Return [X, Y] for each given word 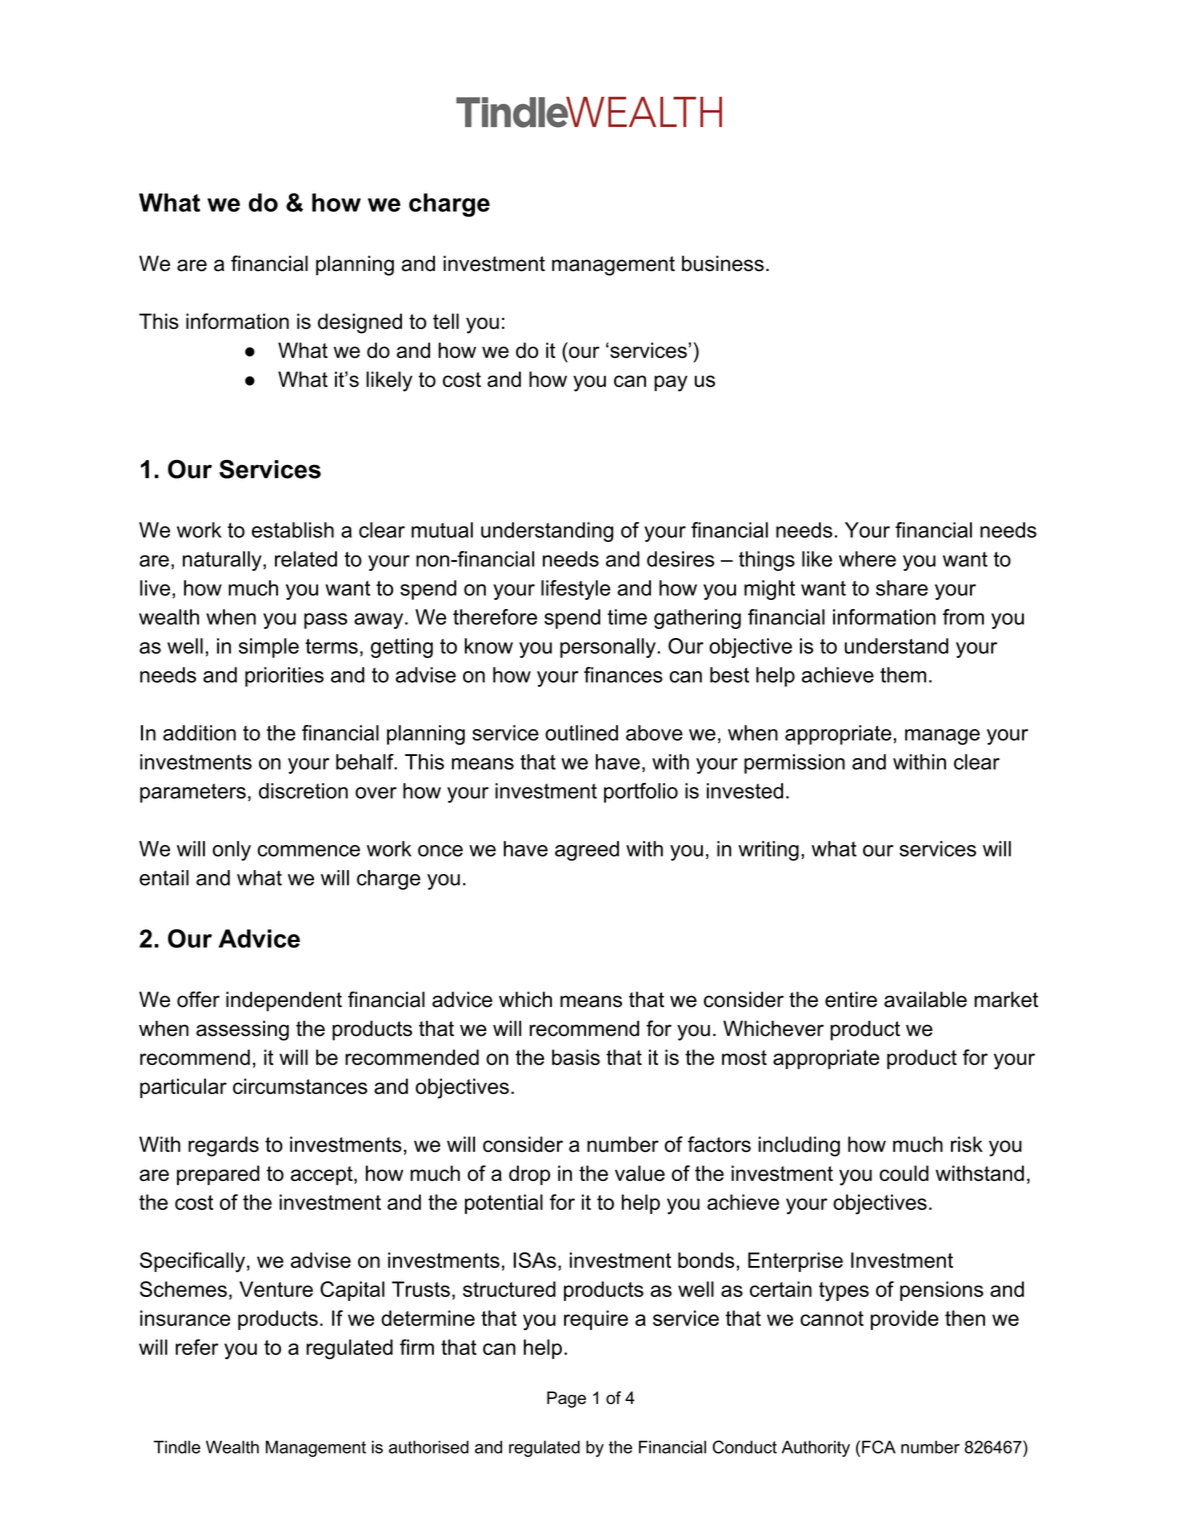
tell [446, 321]
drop [529, 1175]
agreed [587, 851]
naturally [223, 561]
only [232, 851]
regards [223, 1146]
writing [768, 851]
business [723, 263]
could [904, 1173]
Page [566, 1399]
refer [197, 1347]
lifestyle [576, 590]
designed [360, 323]
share [902, 588]
